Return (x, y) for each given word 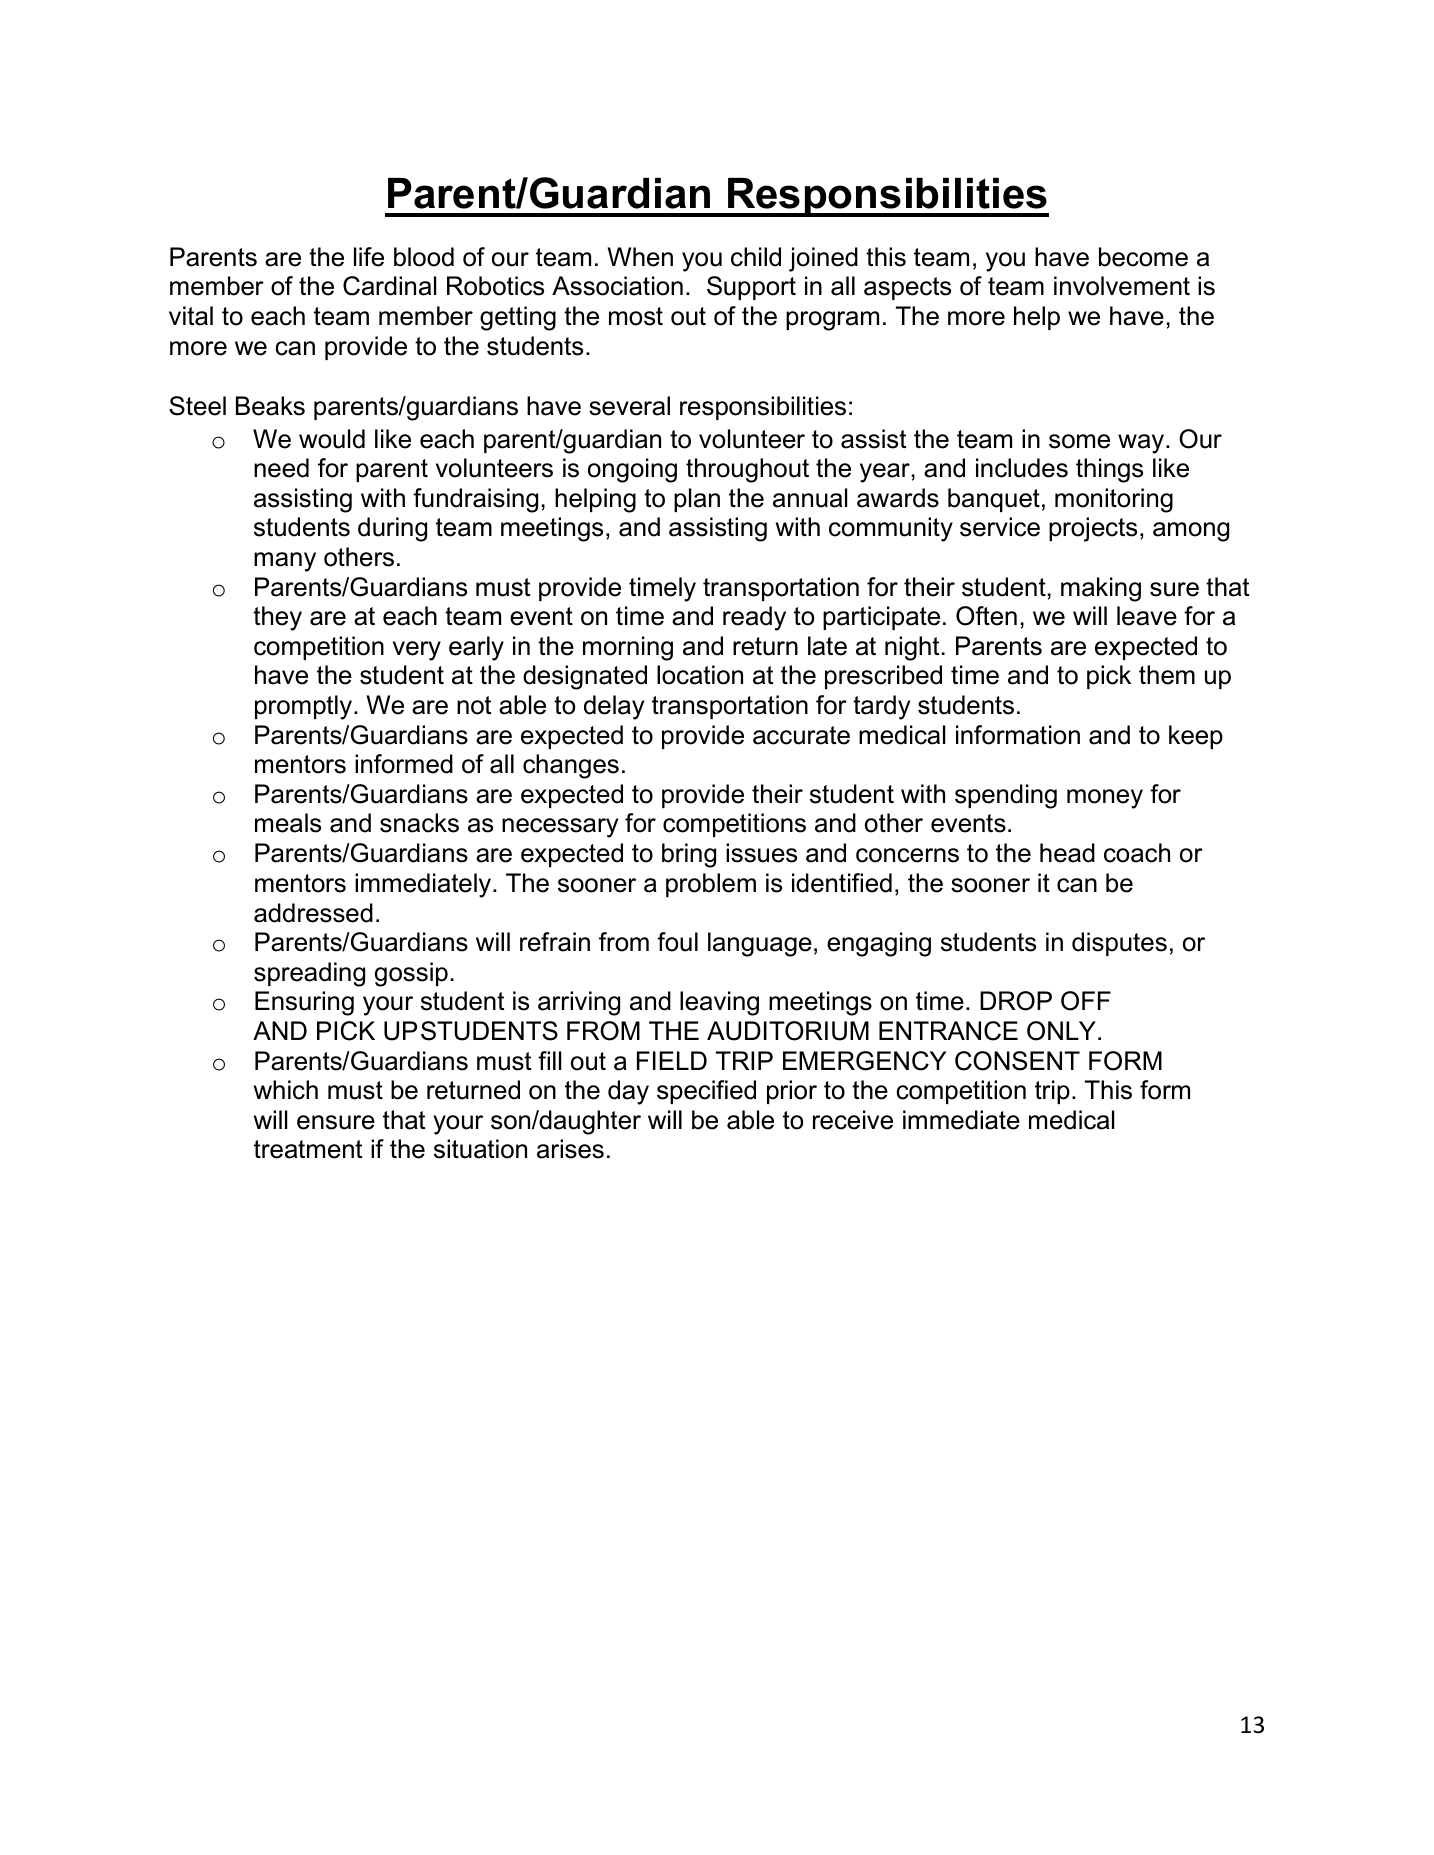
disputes (1119, 944)
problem (711, 885)
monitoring (1114, 500)
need (281, 468)
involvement (1122, 286)
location (700, 675)
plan (697, 500)
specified (706, 1092)
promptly (303, 707)
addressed (313, 913)
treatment (308, 1149)
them (1167, 675)
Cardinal (389, 286)
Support (751, 288)
